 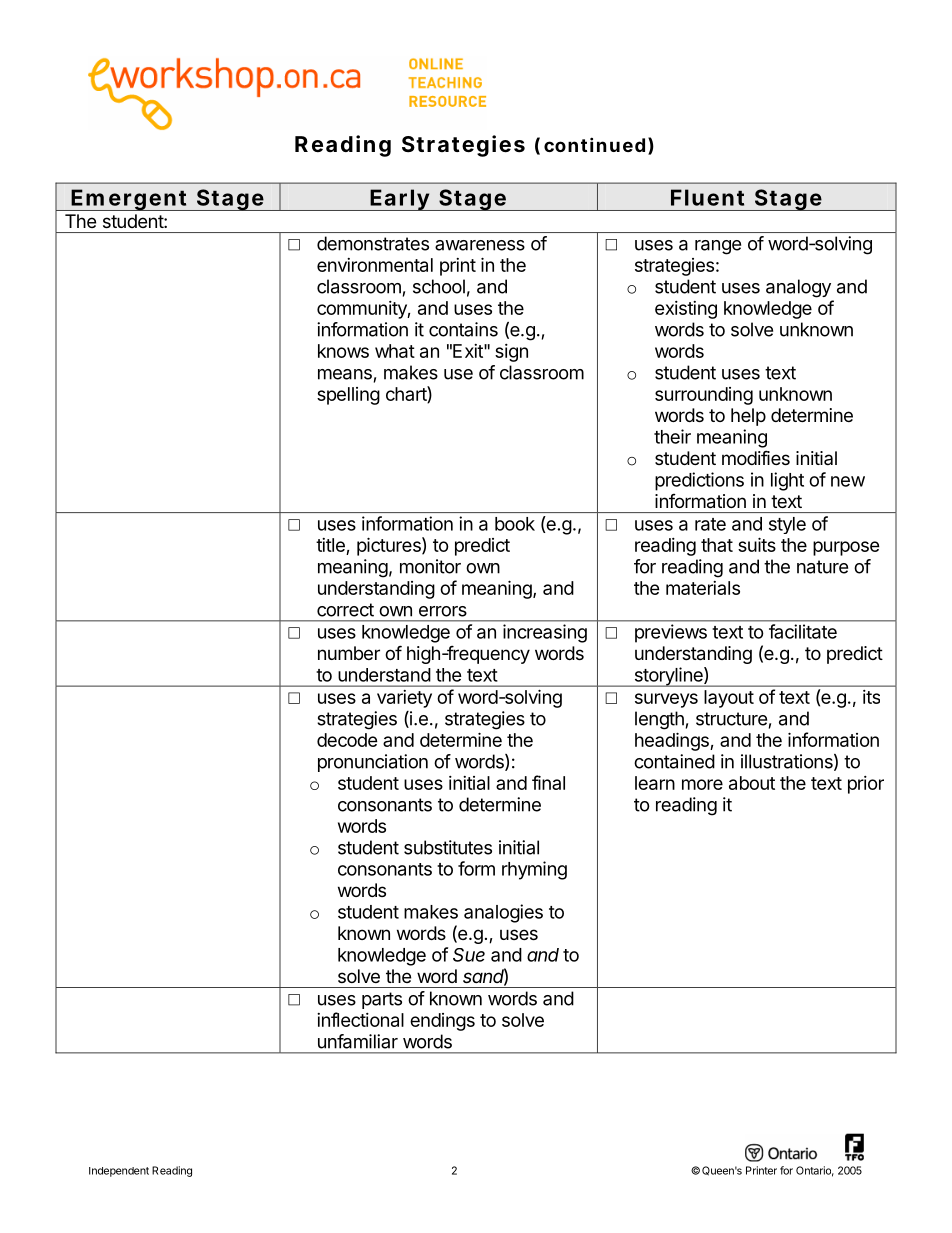 What do you see at coordinates (360, 1019) in the image?
I see `inflectional` at bounding box center [360, 1019].
